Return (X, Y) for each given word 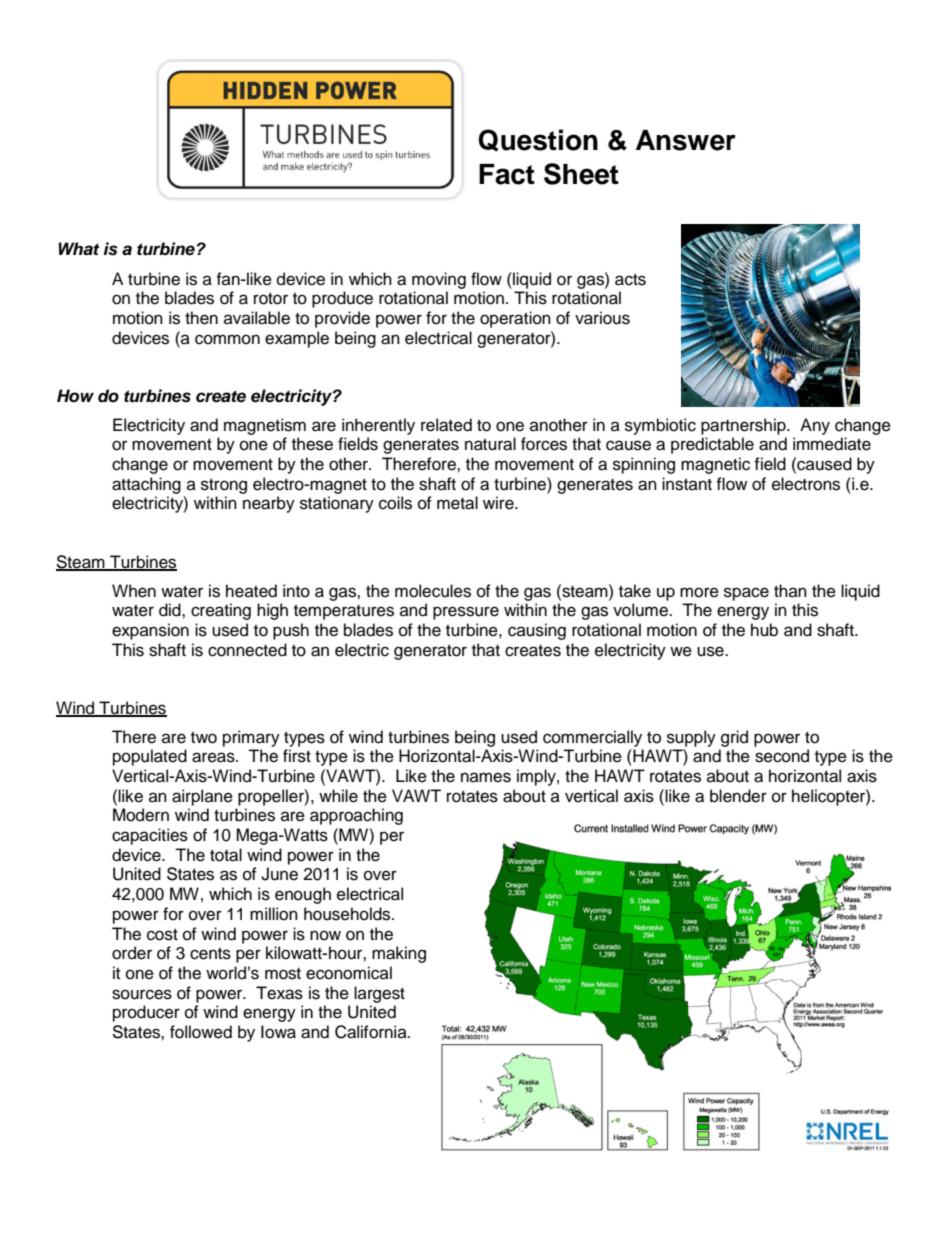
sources (142, 994)
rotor (271, 299)
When (134, 591)
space (746, 594)
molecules (433, 591)
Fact (507, 174)
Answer (686, 140)
